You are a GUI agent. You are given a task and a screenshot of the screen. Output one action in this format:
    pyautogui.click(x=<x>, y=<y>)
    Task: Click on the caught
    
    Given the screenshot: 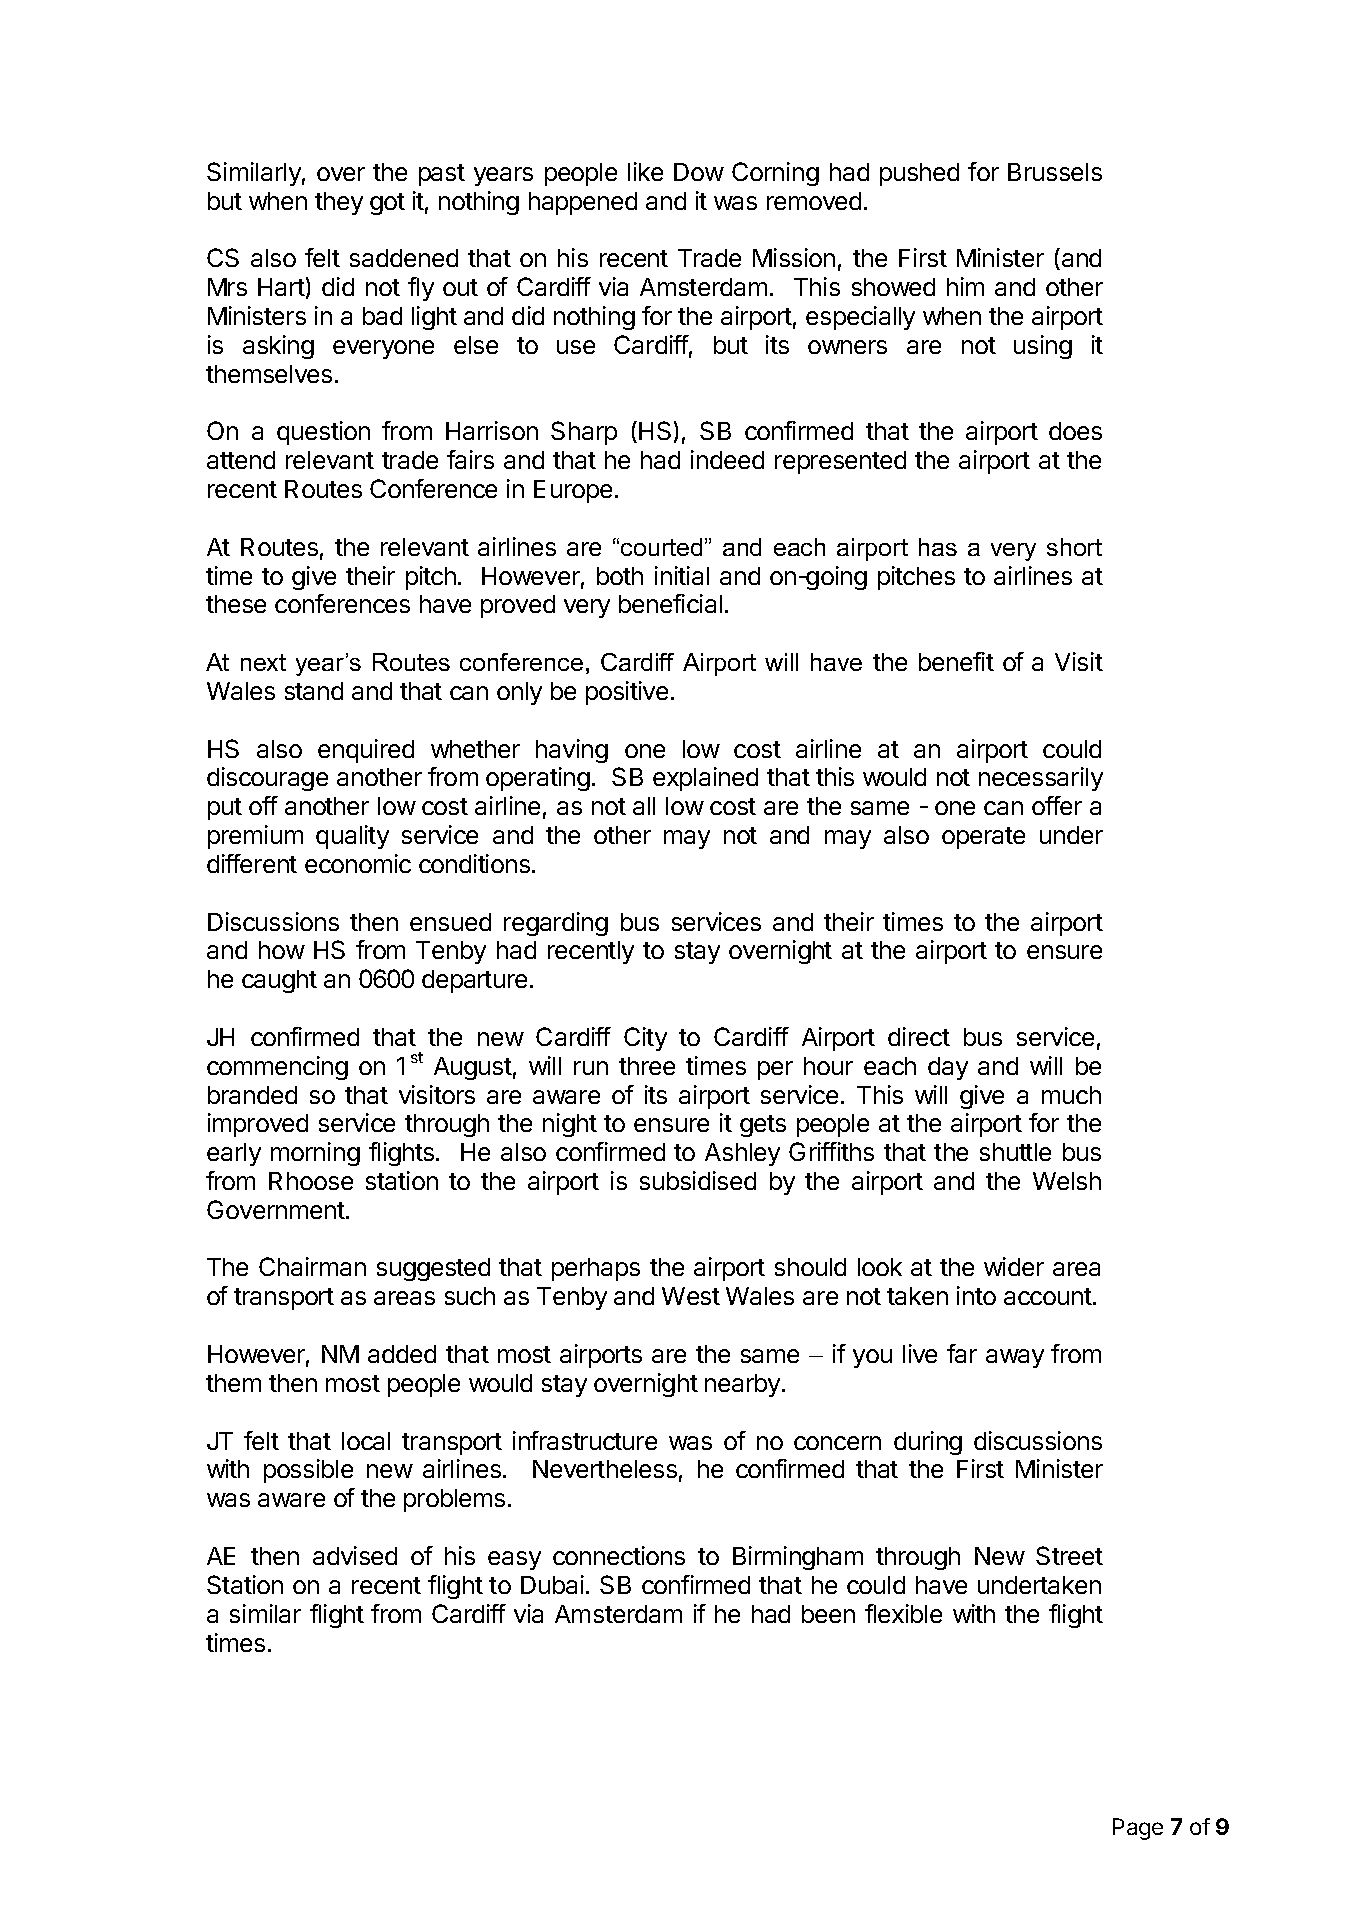 What is the action you would take?
    pyautogui.click(x=279, y=981)
